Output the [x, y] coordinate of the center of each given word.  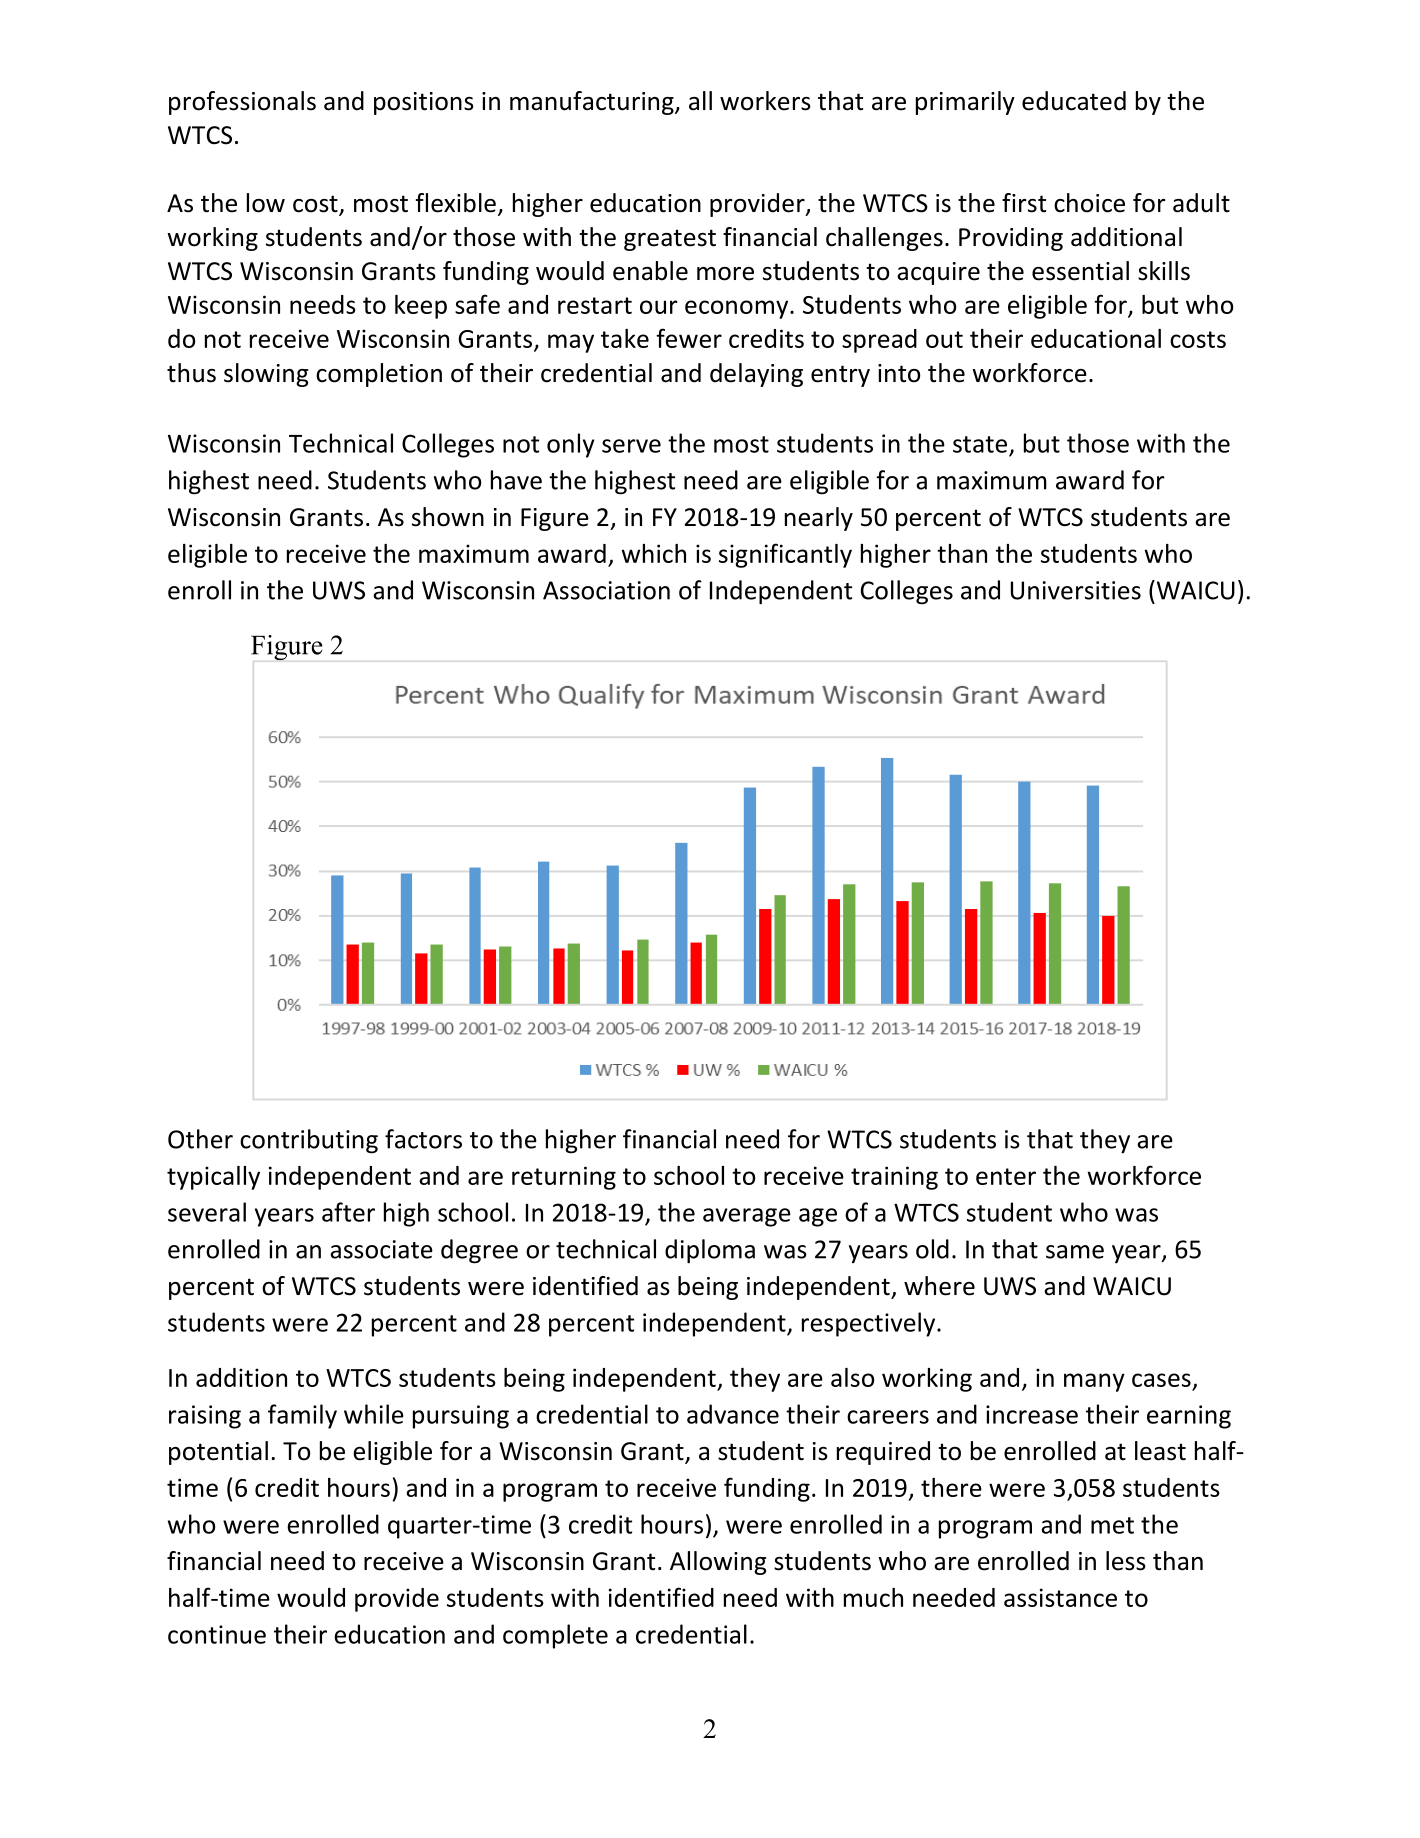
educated [1074, 101]
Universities [1076, 590]
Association [606, 590]
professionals [242, 103]
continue [217, 1634]
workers [765, 101]
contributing [309, 1141]
